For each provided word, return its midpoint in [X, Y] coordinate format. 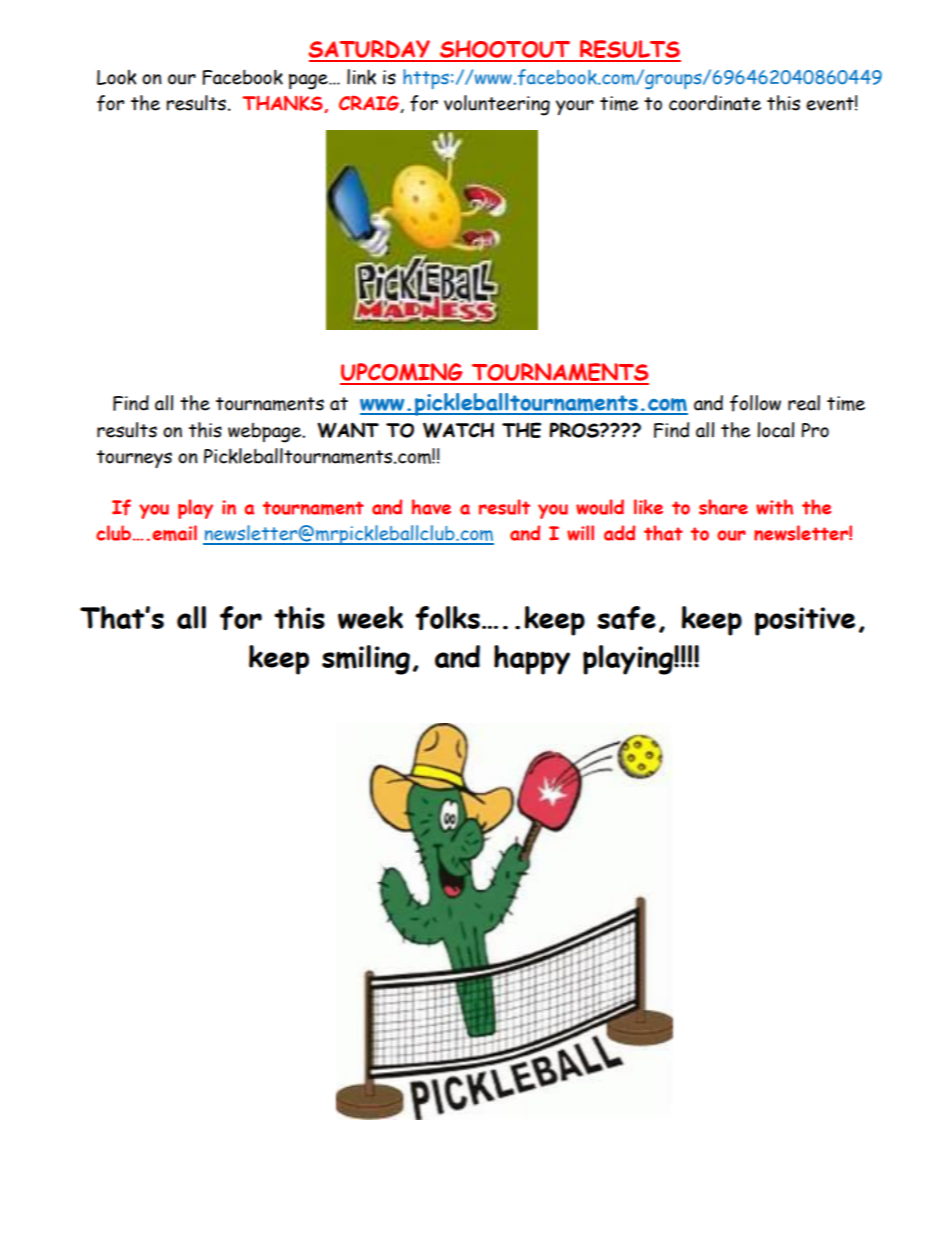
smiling [366, 660]
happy [532, 660]
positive [805, 621]
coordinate [715, 103]
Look [117, 77]
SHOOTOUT [505, 50]
